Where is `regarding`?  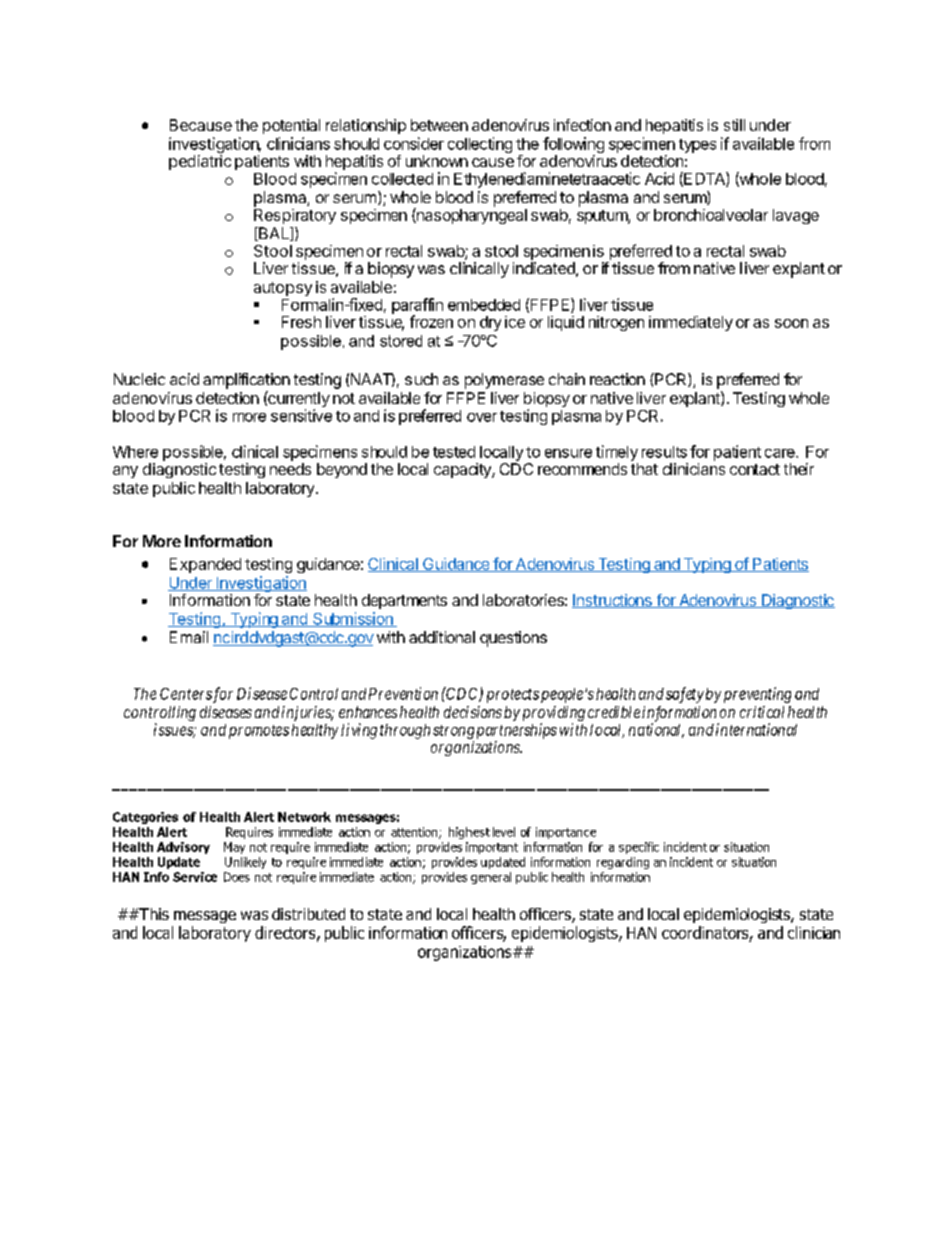 regarding is located at coordinates (623, 863).
